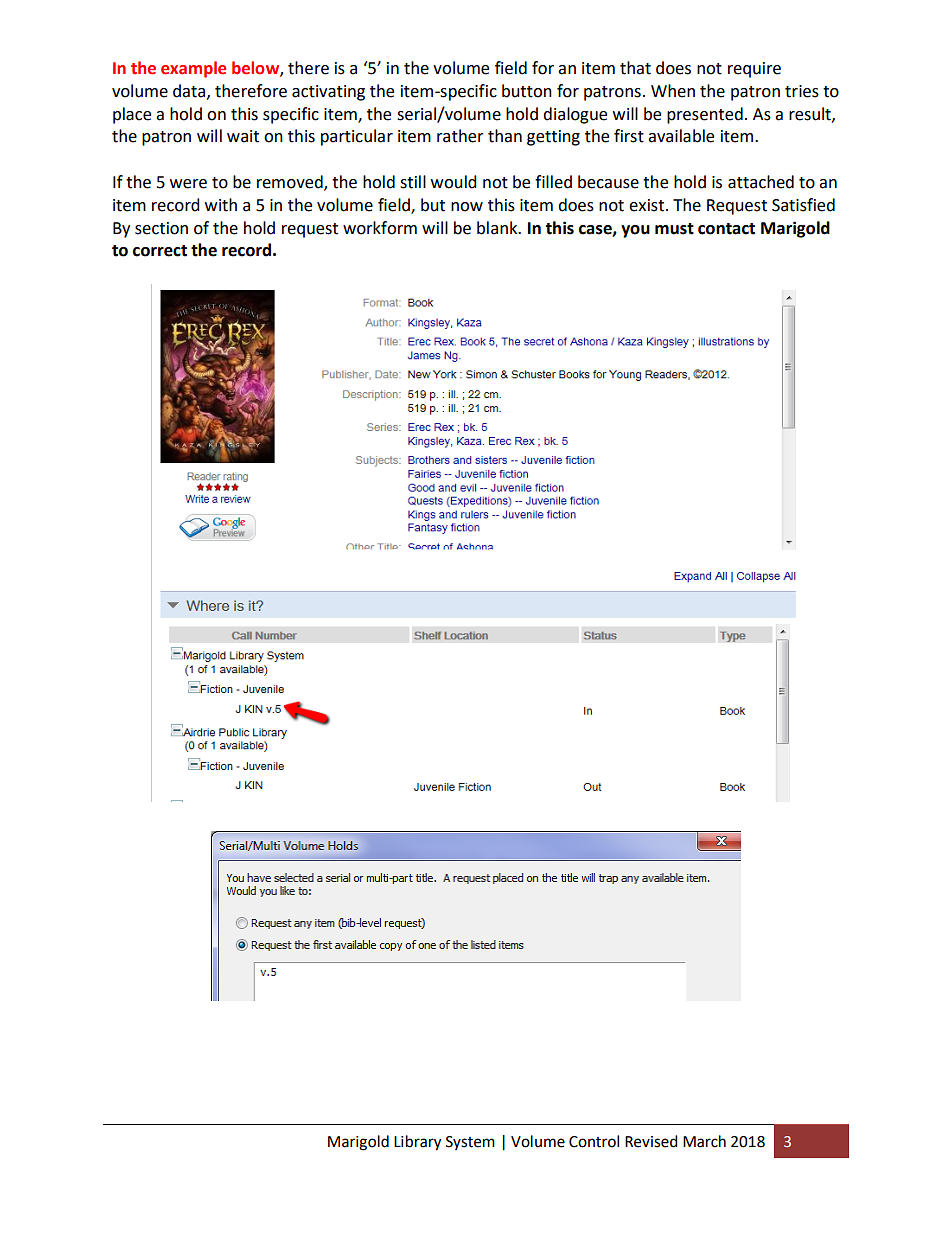  I want to click on System, so click(470, 1143).
